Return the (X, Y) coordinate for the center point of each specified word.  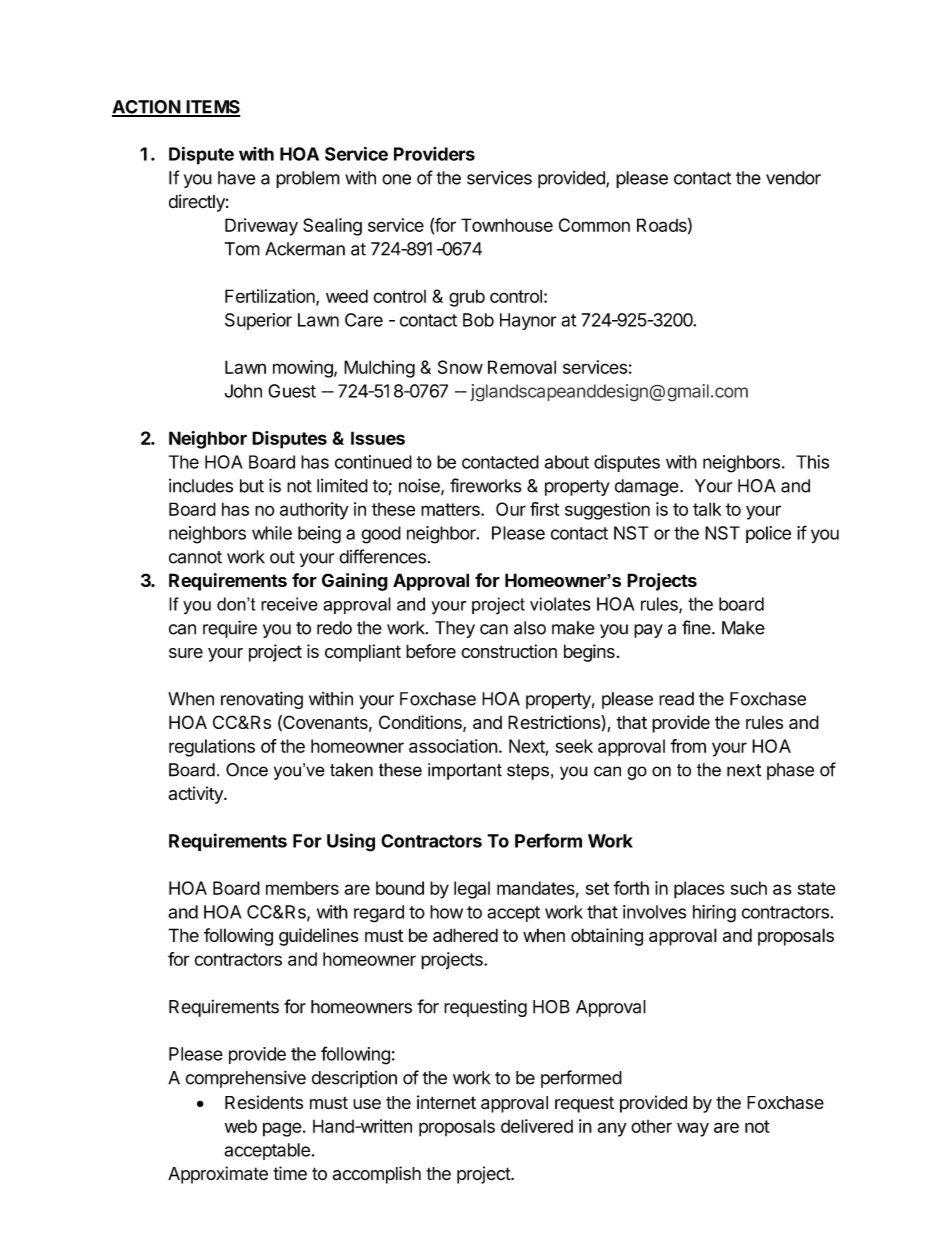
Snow (460, 367)
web (241, 1126)
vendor (793, 178)
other (651, 1126)
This (812, 462)
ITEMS (212, 108)
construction (509, 651)
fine (697, 627)
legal (472, 890)
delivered (537, 1126)
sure (186, 653)
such (749, 888)
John (243, 391)
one (396, 179)
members (302, 888)
